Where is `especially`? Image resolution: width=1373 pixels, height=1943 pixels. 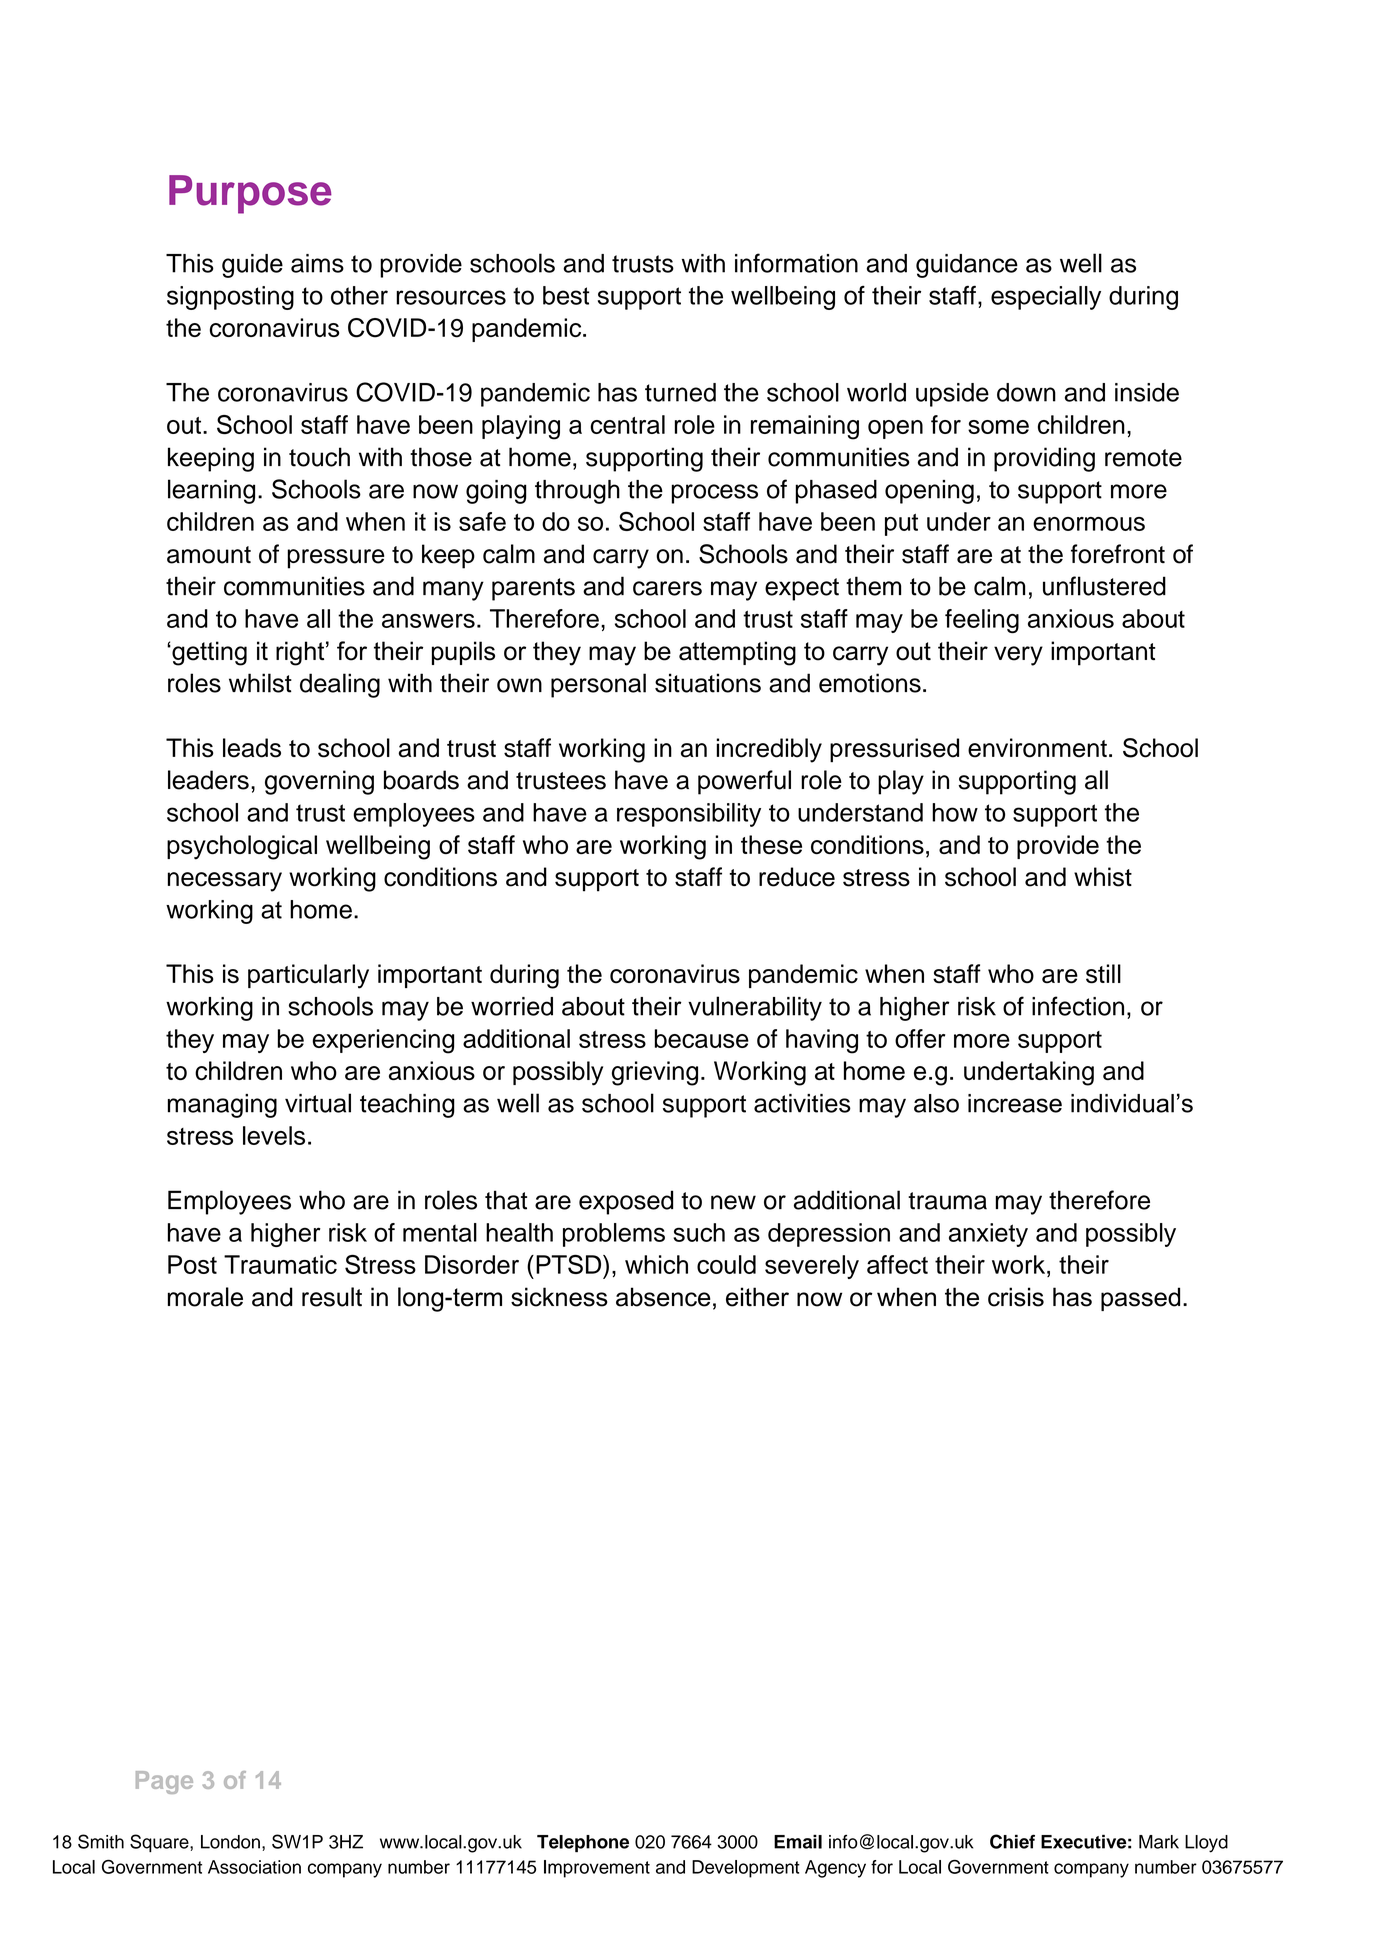 especially is located at coordinates (1046, 298).
